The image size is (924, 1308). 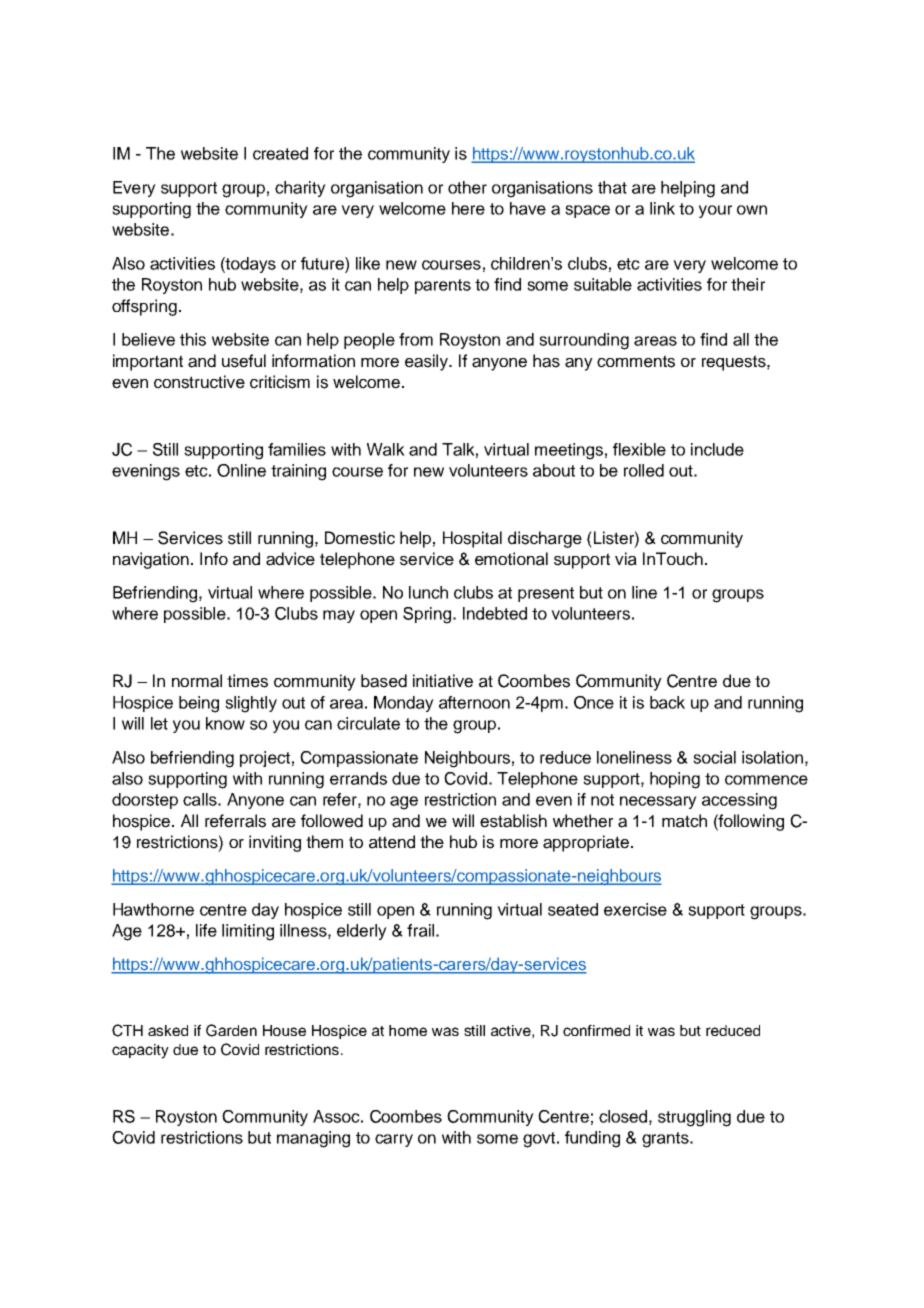 What do you see at coordinates (472, 539) in the document?
I see `Hospital` at bounding box center [472, 539].
